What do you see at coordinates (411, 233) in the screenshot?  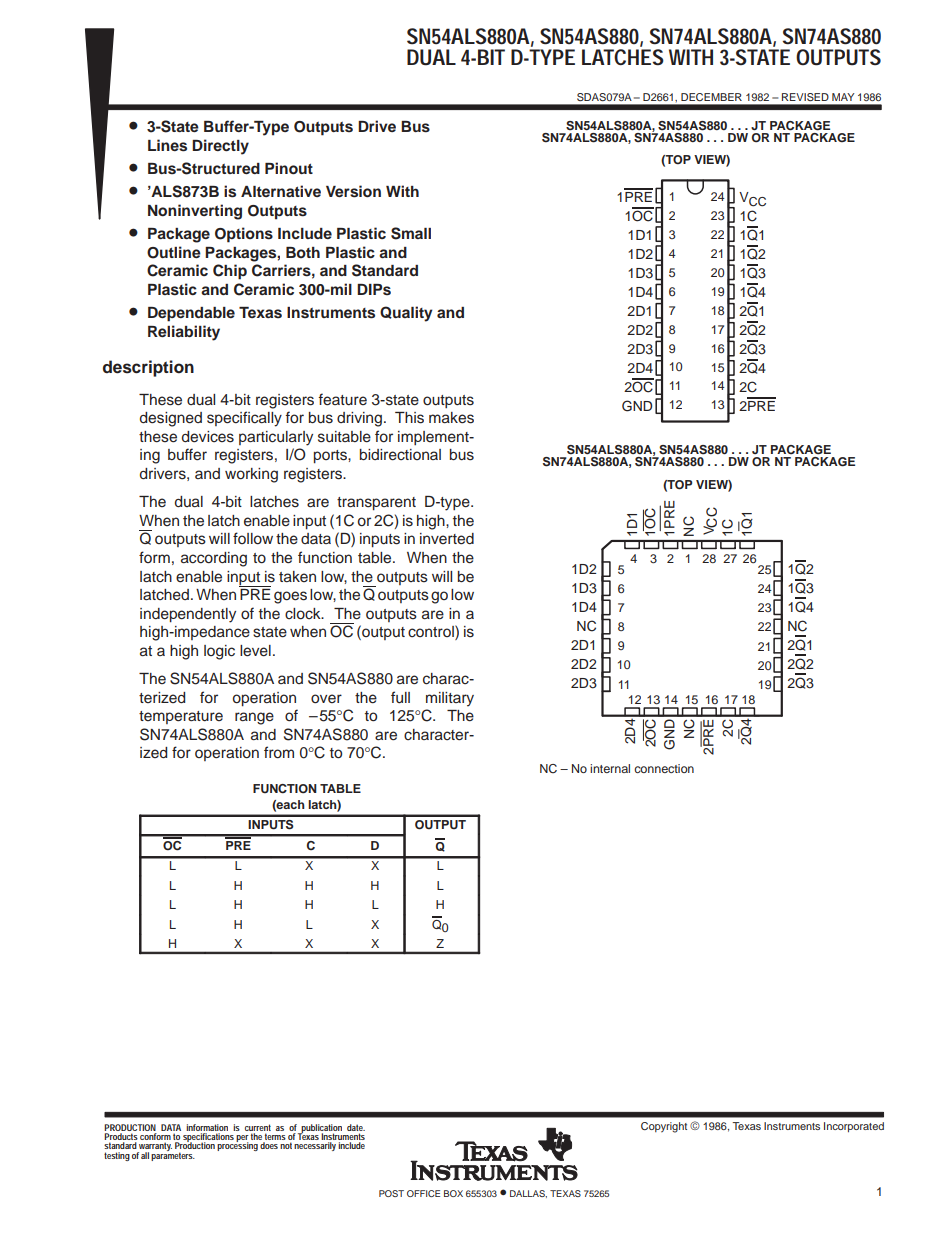 I see `Small` at bounding box center [411, 233].
